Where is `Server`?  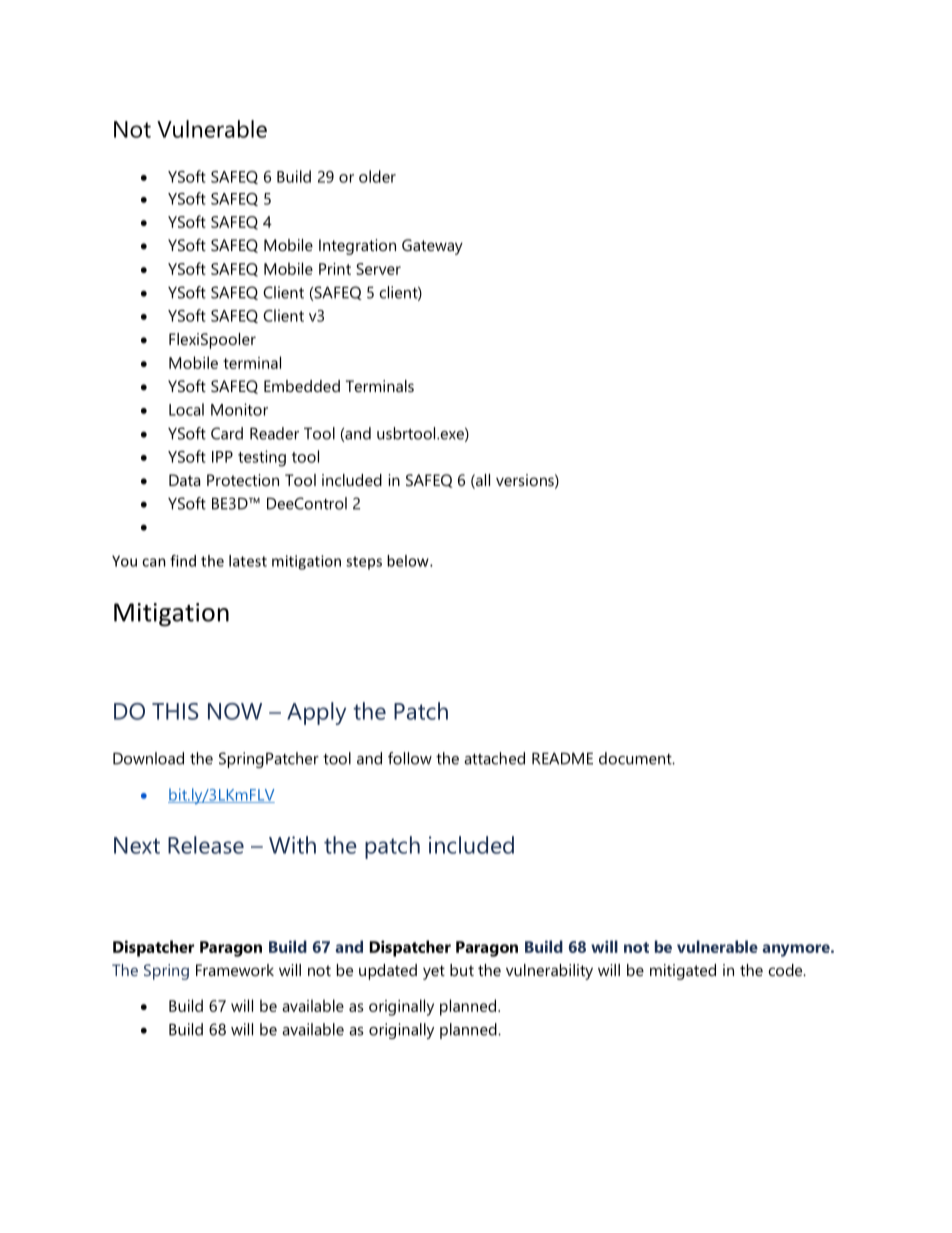 Server is located at coordinates (378, 269).
